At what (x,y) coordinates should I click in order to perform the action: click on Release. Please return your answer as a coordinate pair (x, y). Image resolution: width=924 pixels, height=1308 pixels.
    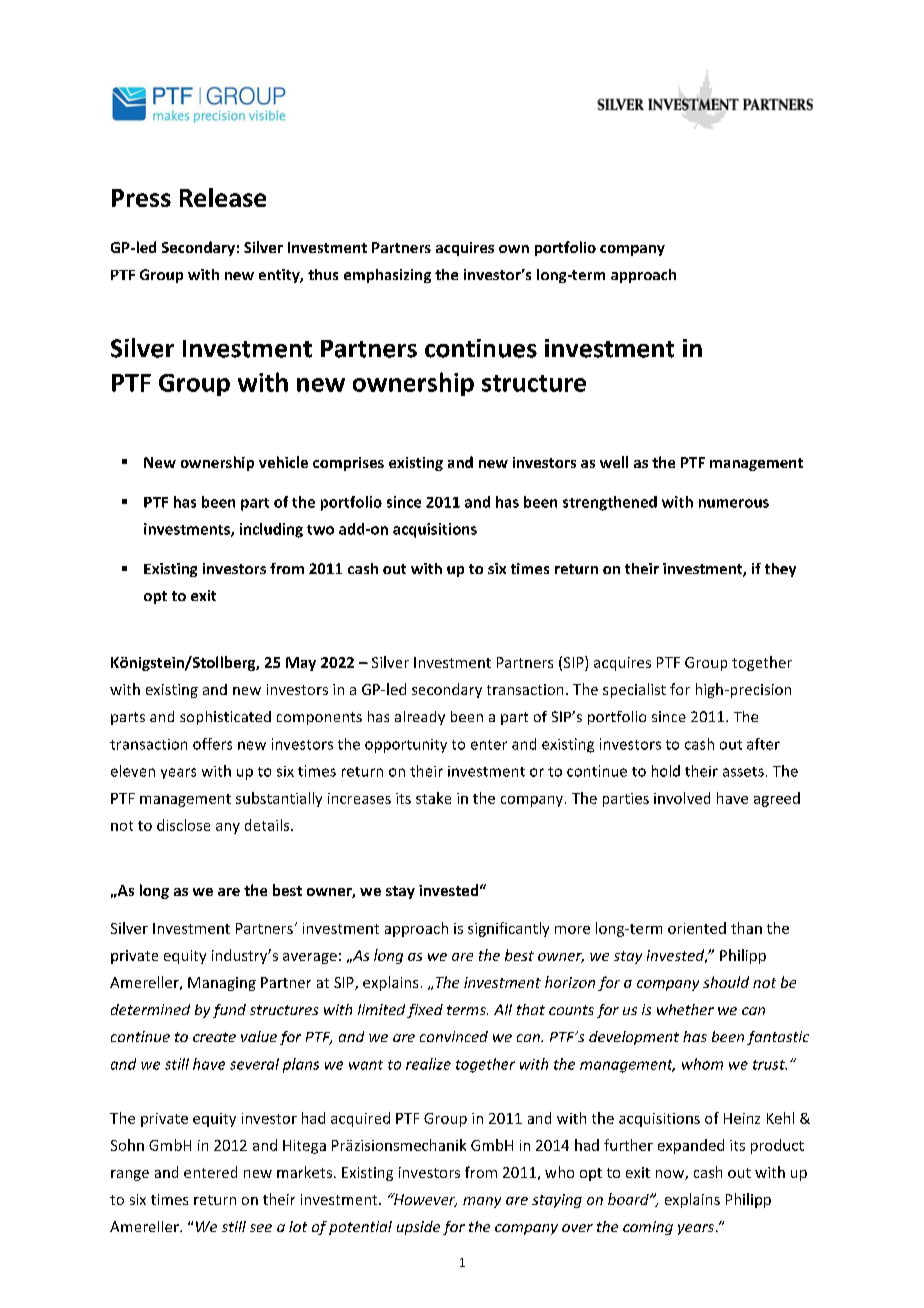
    Looking at the image, I should click on (223, 197).
